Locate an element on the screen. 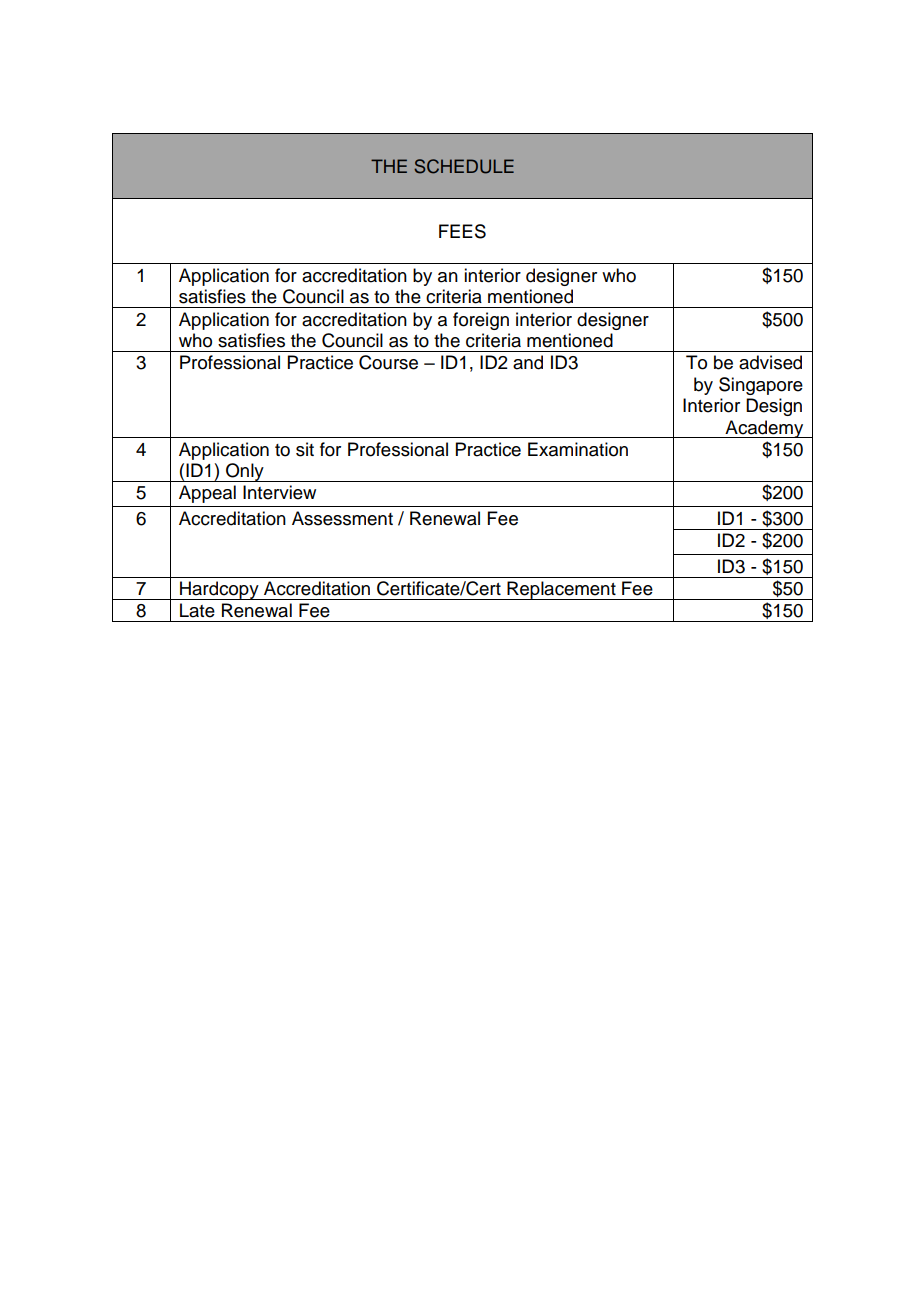 This screenshot has width=924, height=1308. advised is located at coordinates (770, 362).
